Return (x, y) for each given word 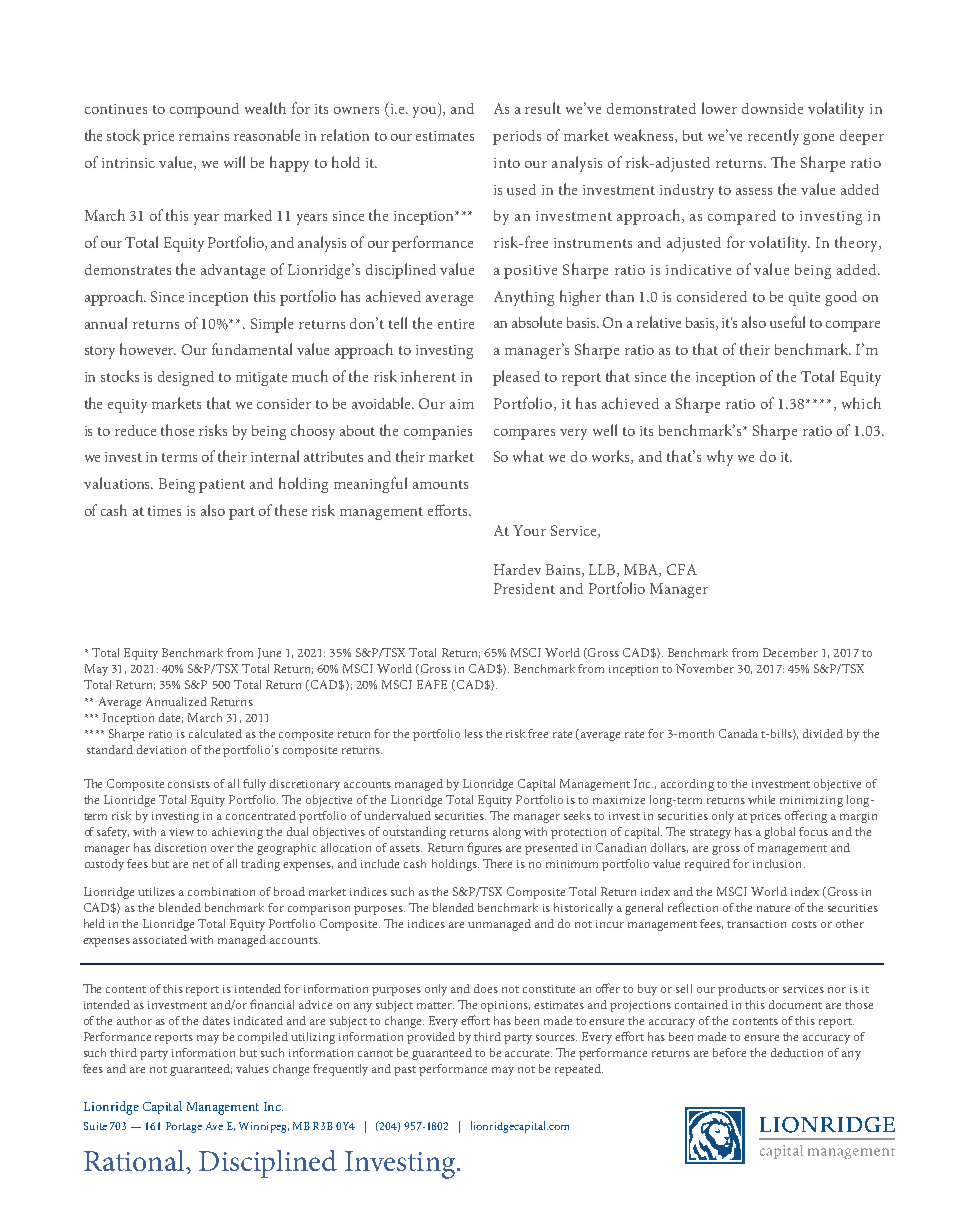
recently (773, 137)
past (405, 1071)
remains (204, 136)
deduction (797, 1052)
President (524, 588)
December (790, 652)
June (269, 653)
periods (517, 137)
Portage (184, 1127)
